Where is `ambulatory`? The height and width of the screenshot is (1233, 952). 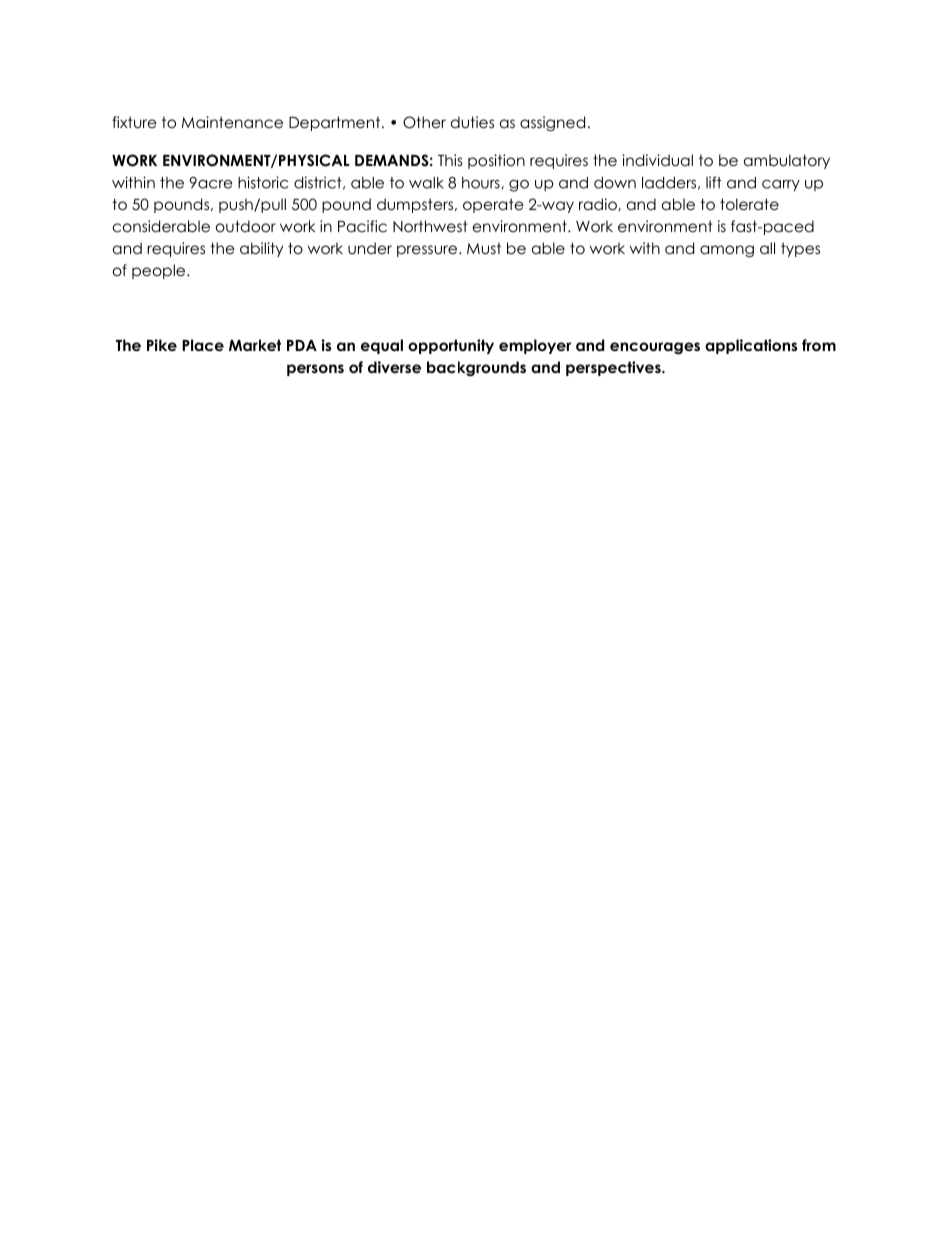 ambulatory is located at coordinates (787, 161).
